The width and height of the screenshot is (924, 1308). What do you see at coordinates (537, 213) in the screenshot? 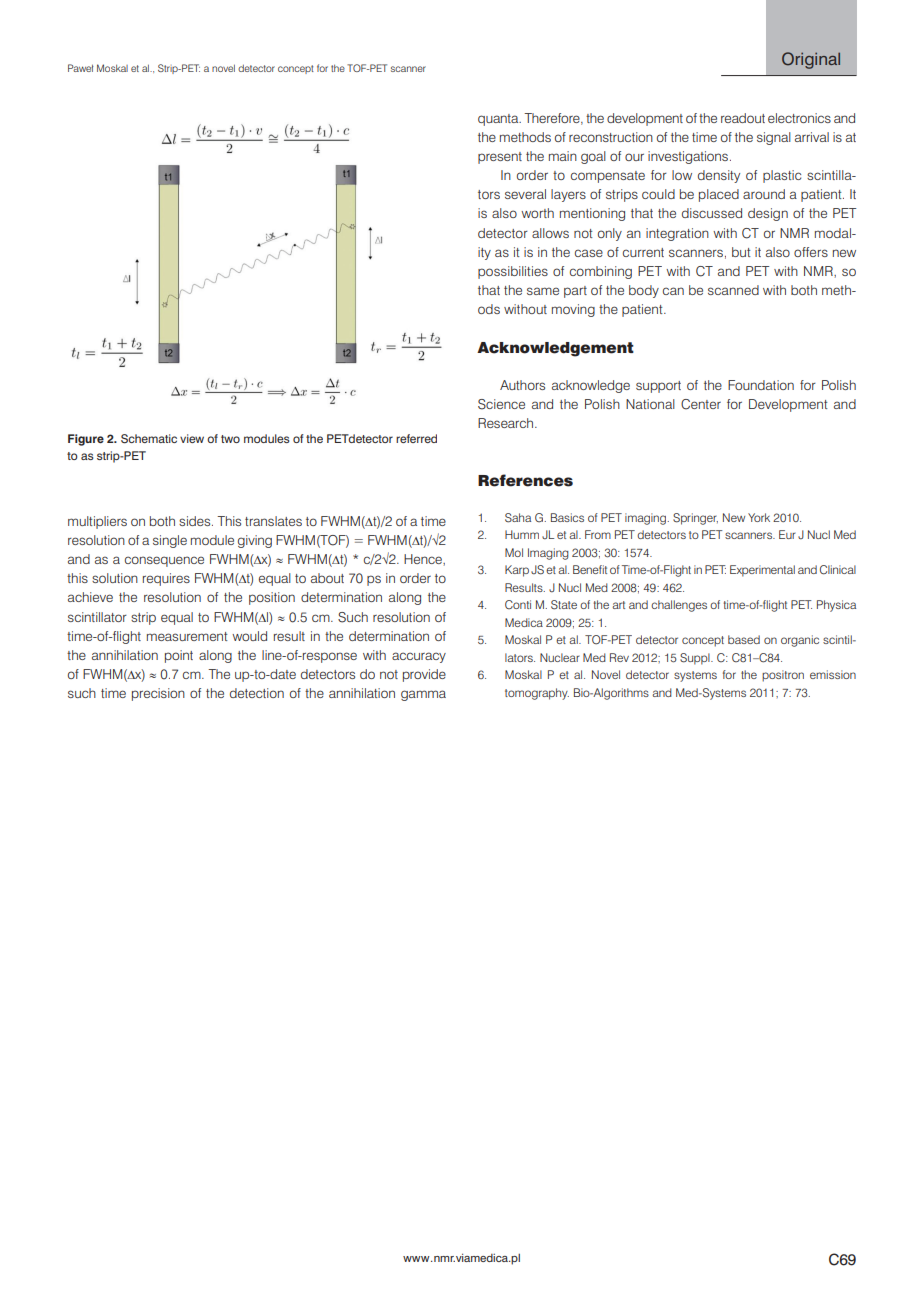
I see `worth` at bounding box center [537, 213].
